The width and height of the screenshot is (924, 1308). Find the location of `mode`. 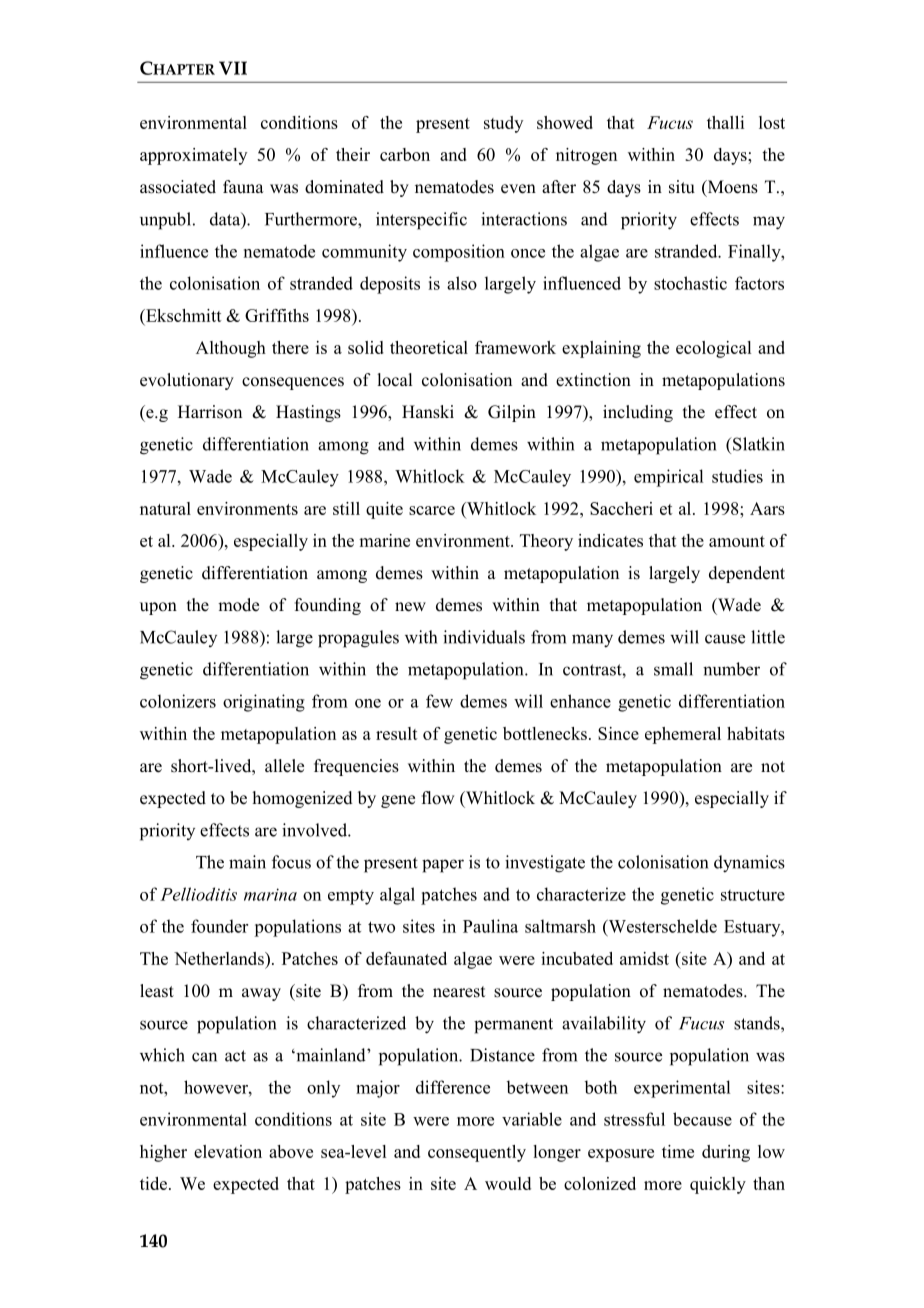

mode is located at coordinates (238, 605).
